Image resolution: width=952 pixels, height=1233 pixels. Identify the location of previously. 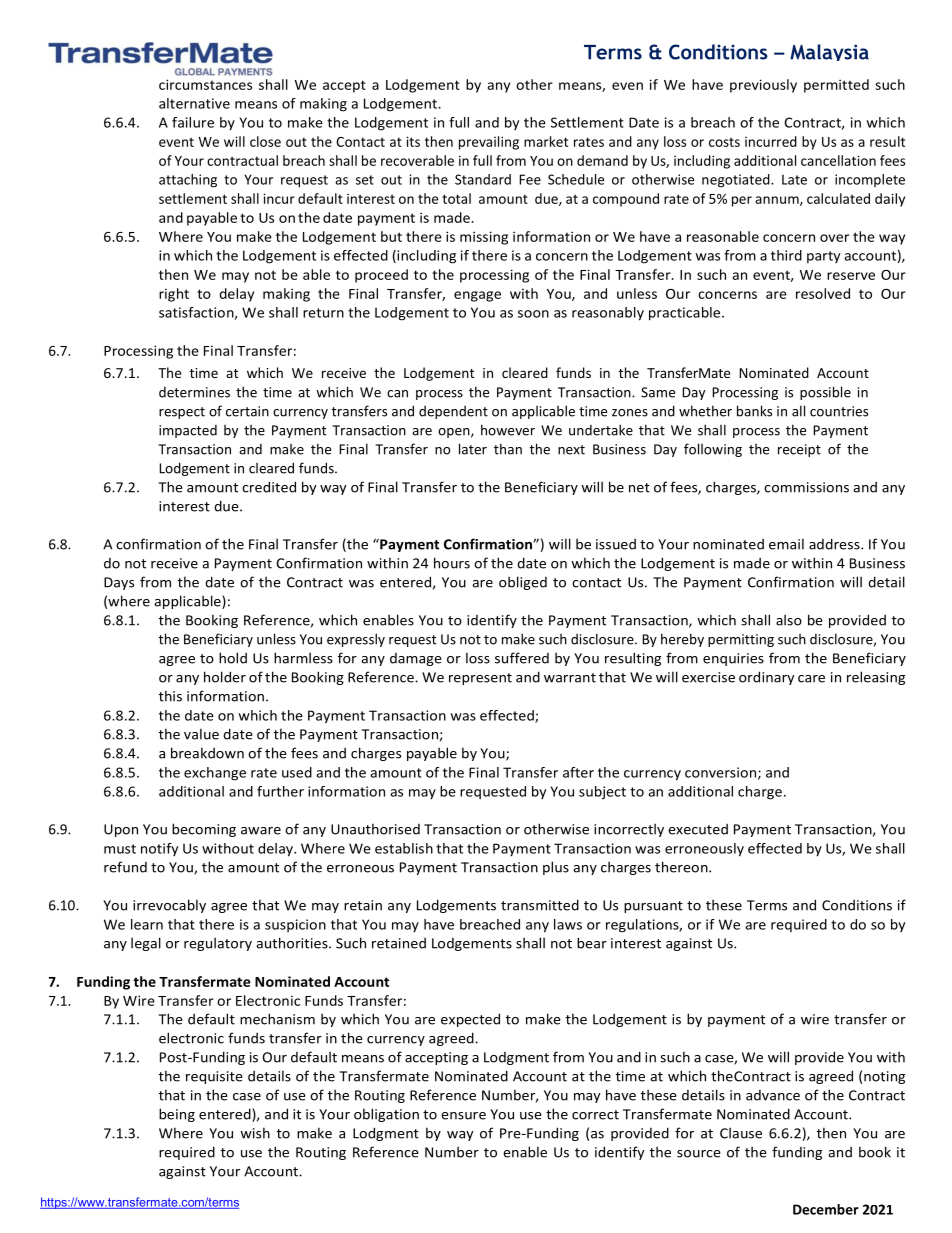
(763, 86).
